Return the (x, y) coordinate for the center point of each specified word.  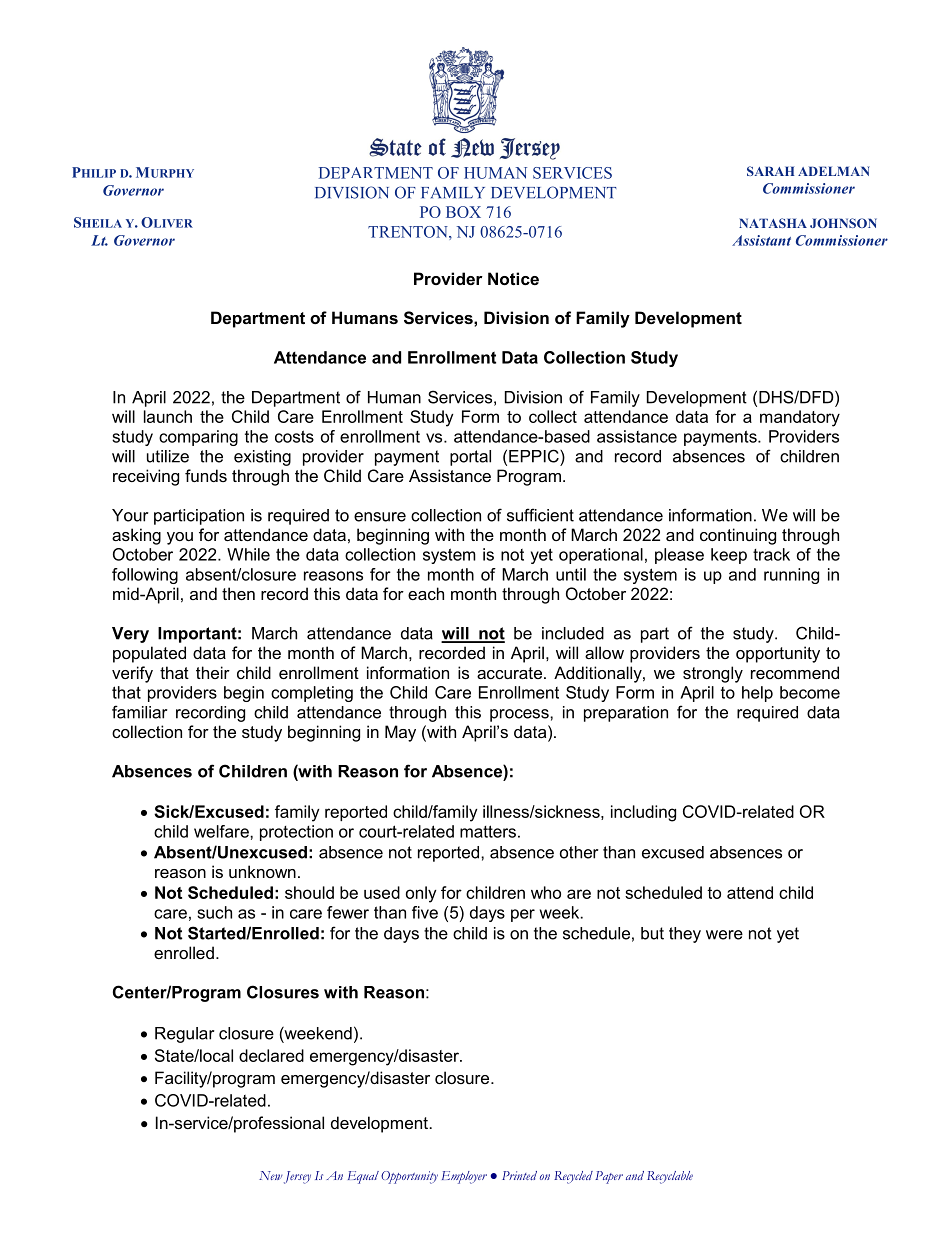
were (724, 935)
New (271, 1175)
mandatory (800, 418)
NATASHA (773, 223)
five (425, 912)
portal (470, 458)
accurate (509, 673)
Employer (464, 1177)
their (213, 672)
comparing (198, 438)
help (757, 694)
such (214, 912)
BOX (463, 212)
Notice (513, 278)
